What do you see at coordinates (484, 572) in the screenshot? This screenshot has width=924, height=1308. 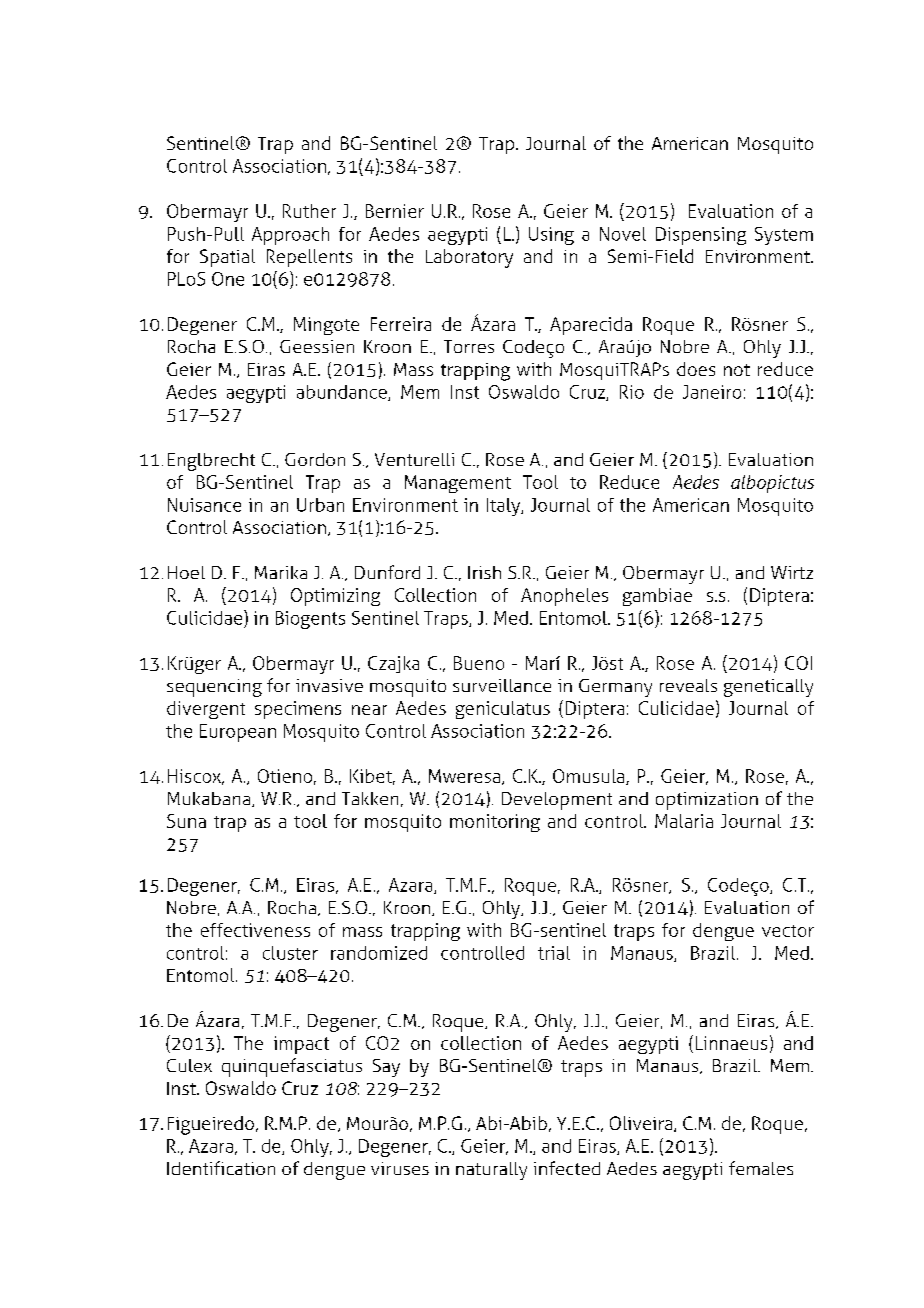 I see `Irish` at bounding box center [484, 572].
